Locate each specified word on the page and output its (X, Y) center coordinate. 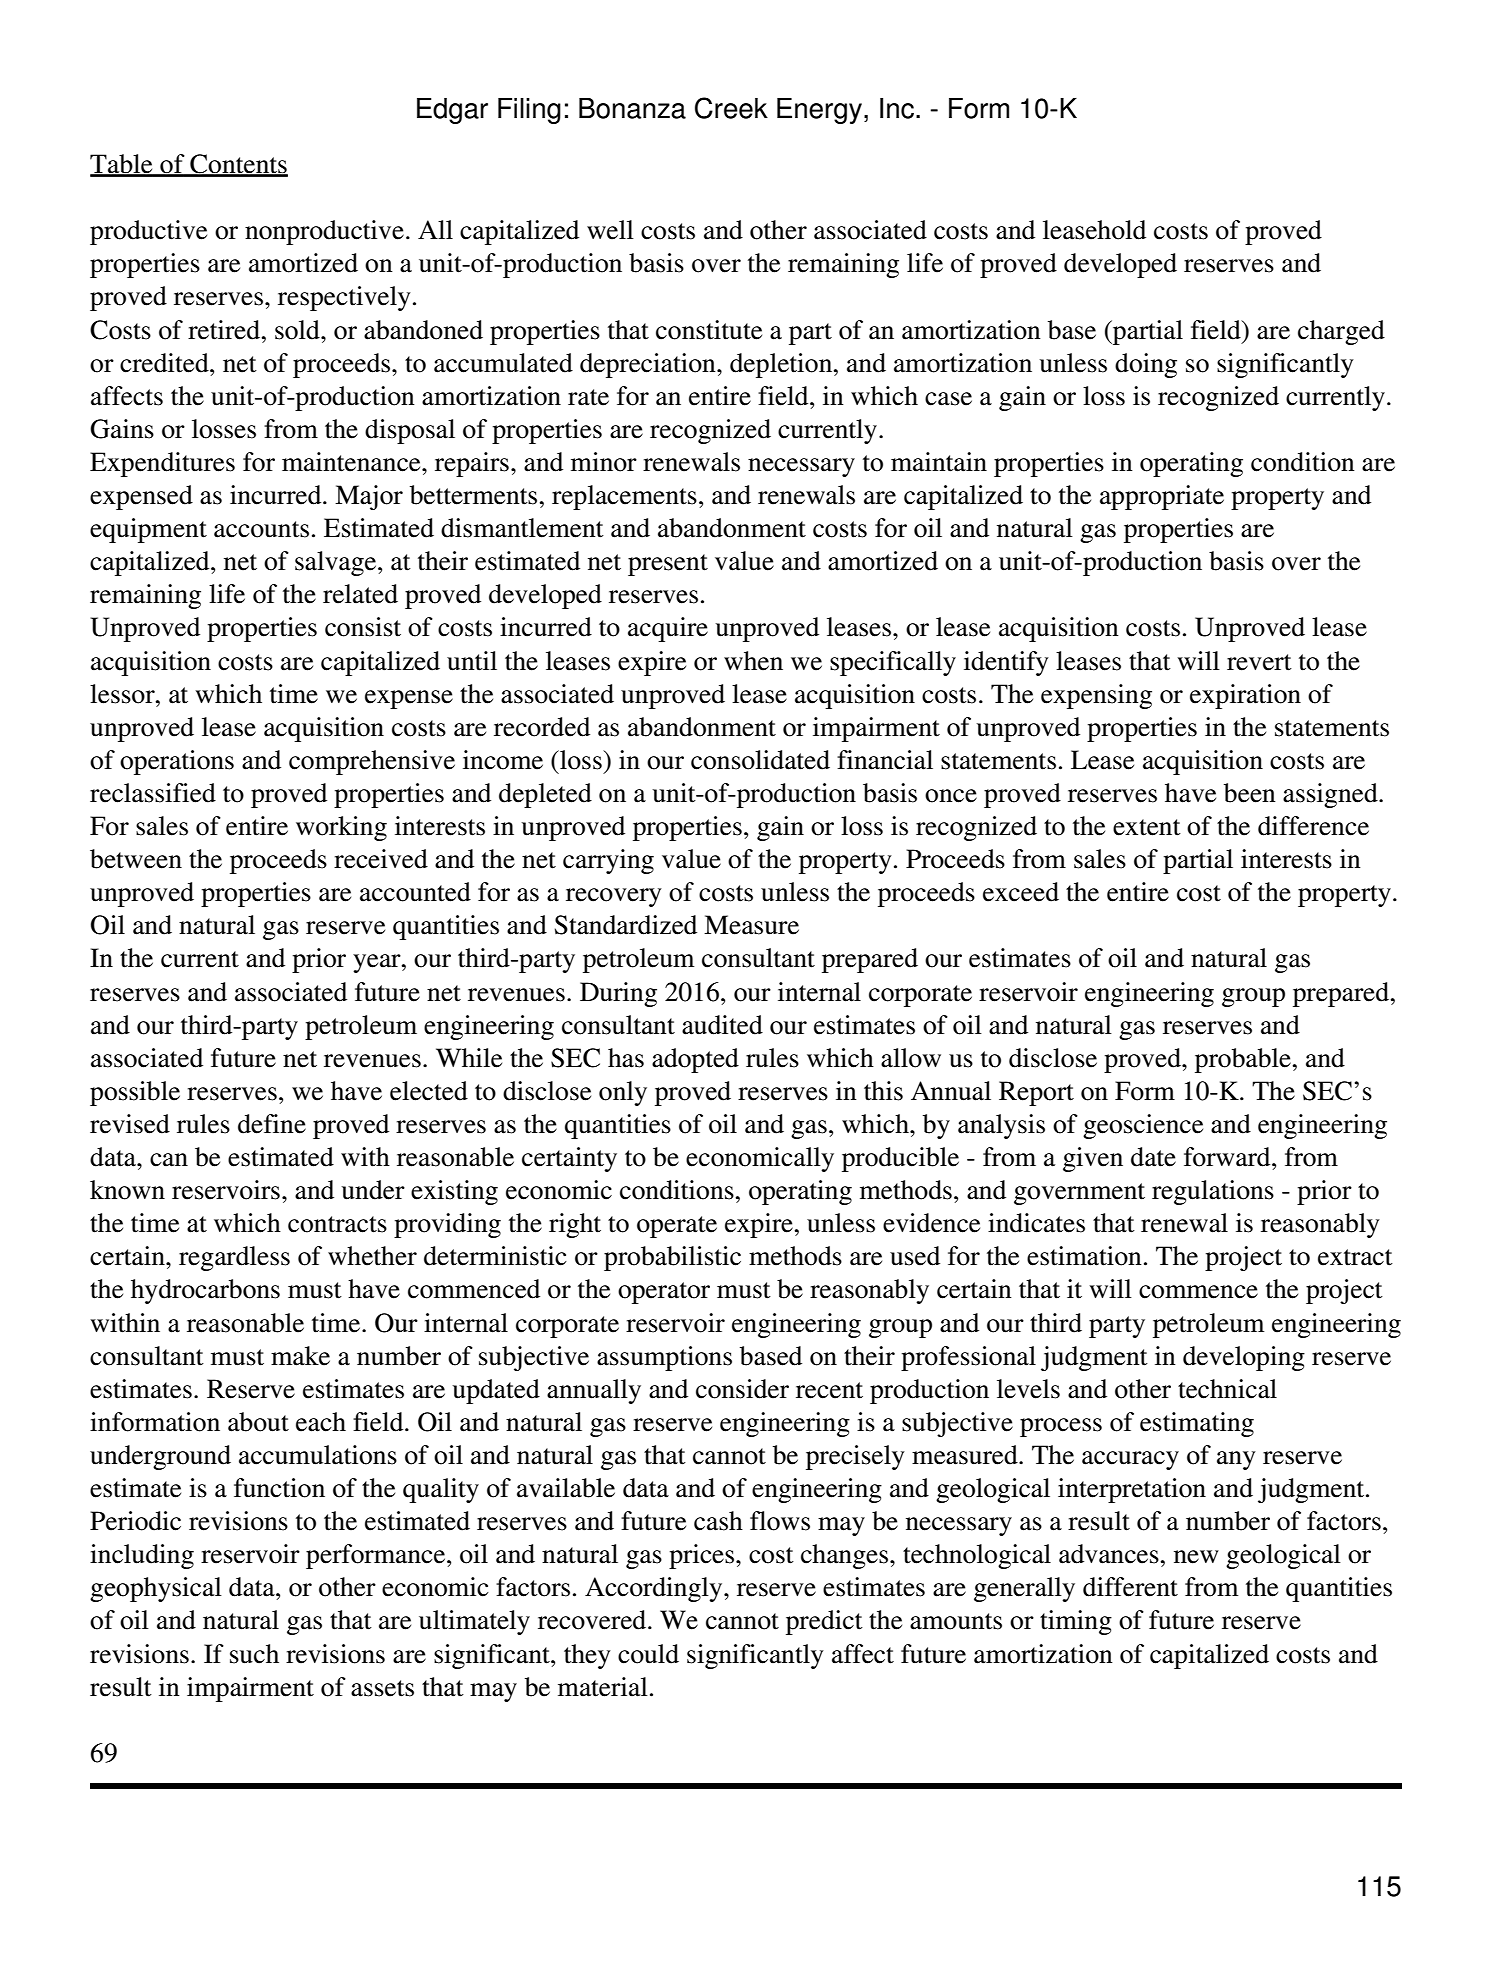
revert (1259, 662)
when (753, 661)
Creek (731, 108)
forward (1228, 1157)
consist (363, 627)
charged (1341, 332)
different (1130, 1587)
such (254, 1654)
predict (824, 1622)
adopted (695, 1060)
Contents (238, 165)
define (272, 1124)
